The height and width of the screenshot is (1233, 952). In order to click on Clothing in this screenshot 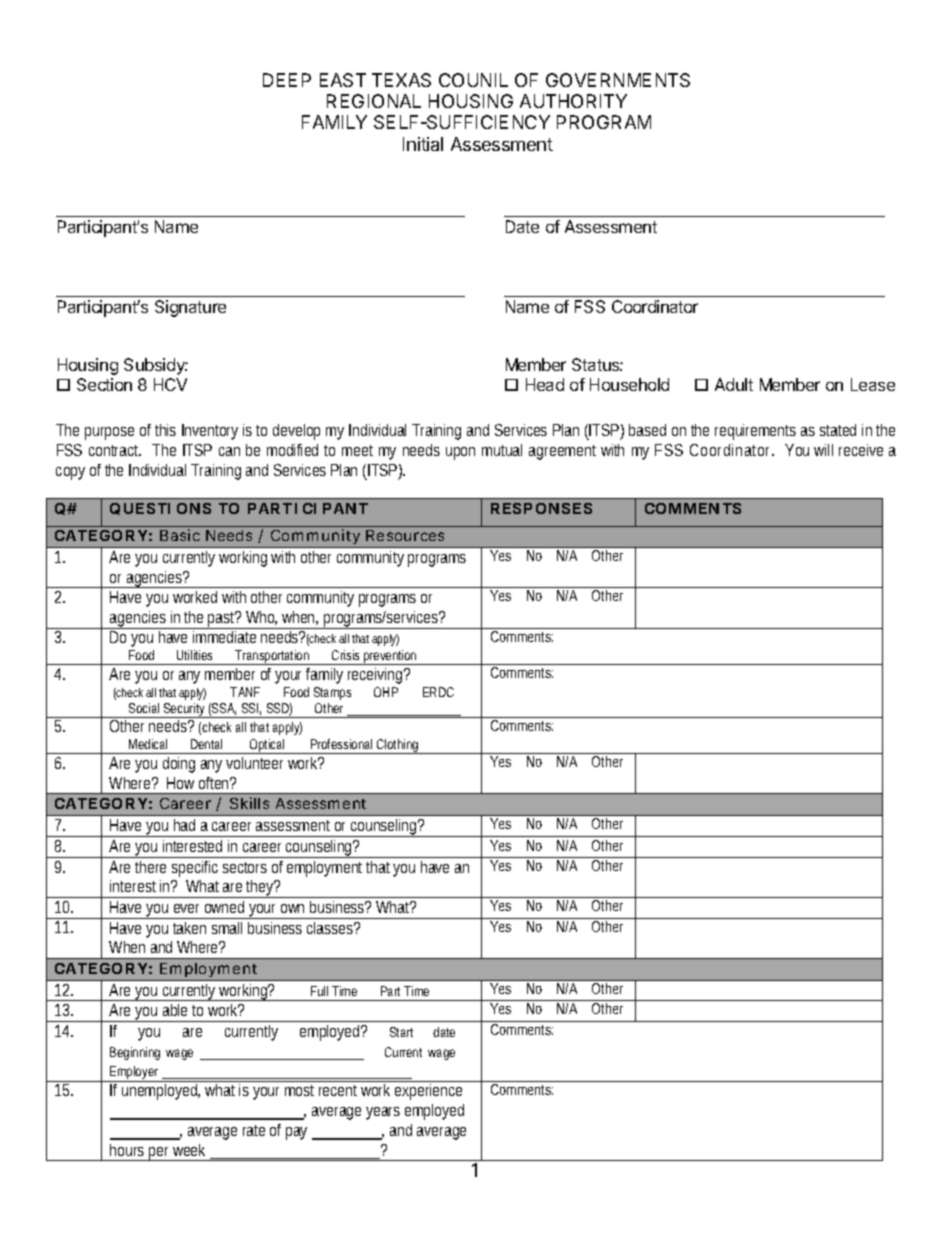, I will do `click(398, 746)`.
